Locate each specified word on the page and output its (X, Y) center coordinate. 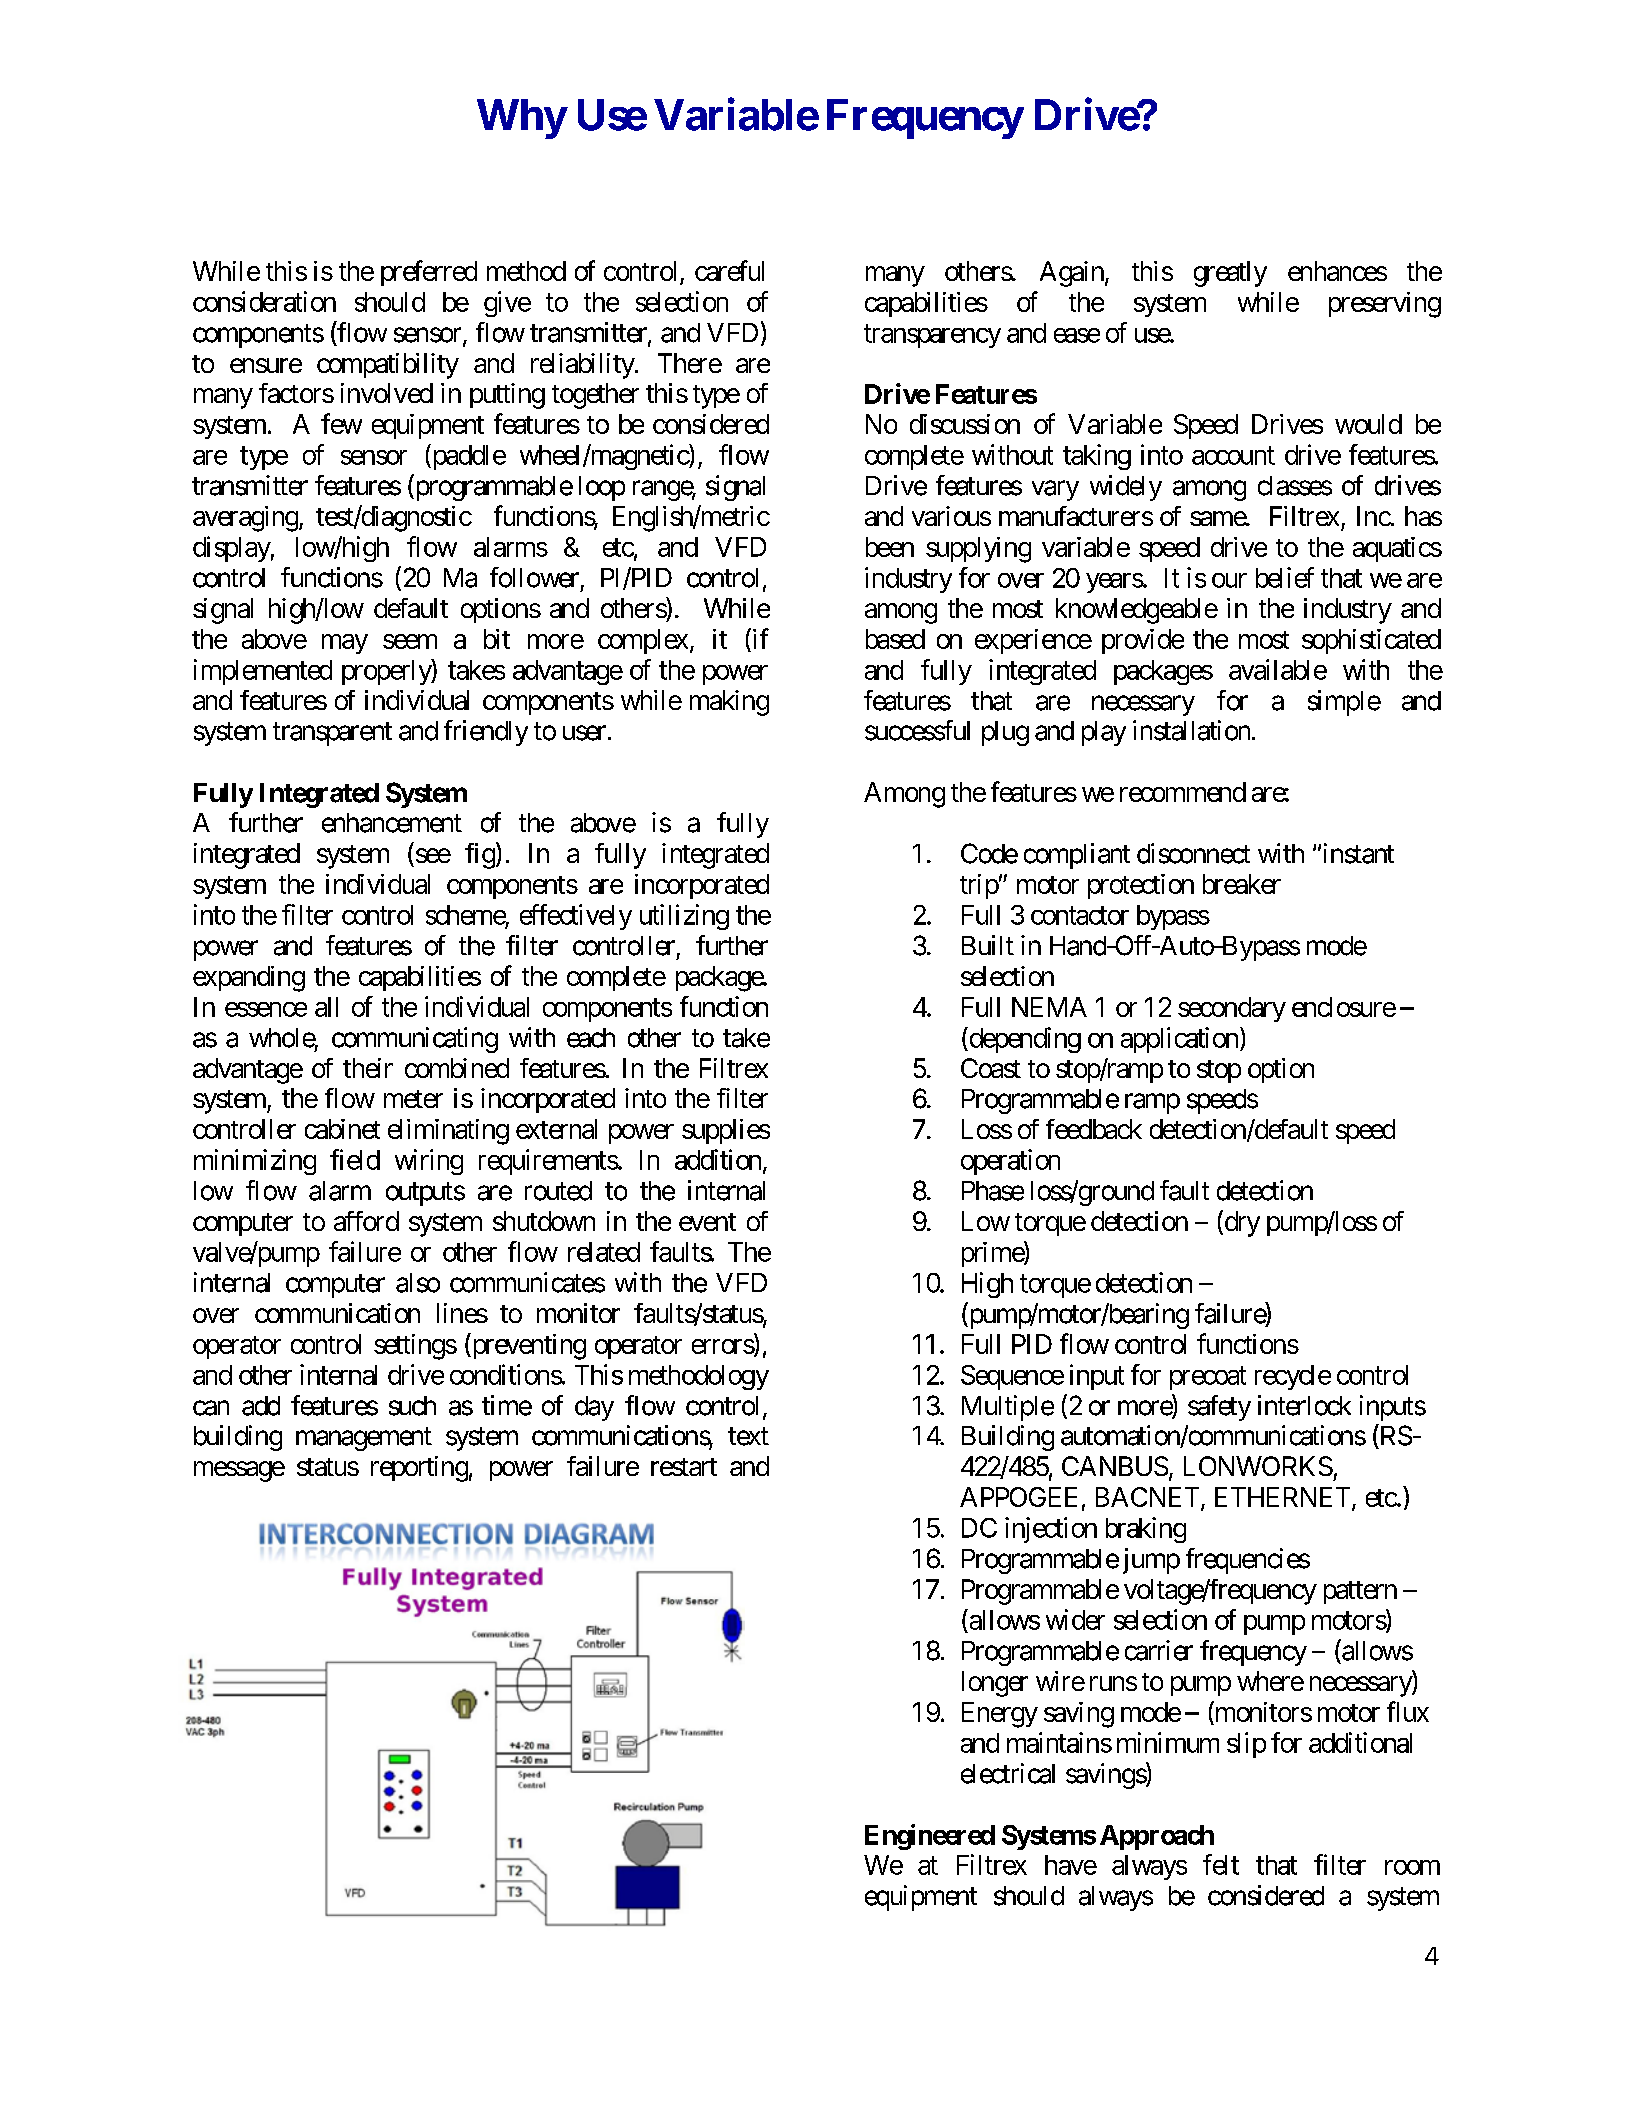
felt (1221, 1864)
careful (729, 270)
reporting (419, 1469)
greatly (1230, 274)
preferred (429, 273)
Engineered (930, 1837)
